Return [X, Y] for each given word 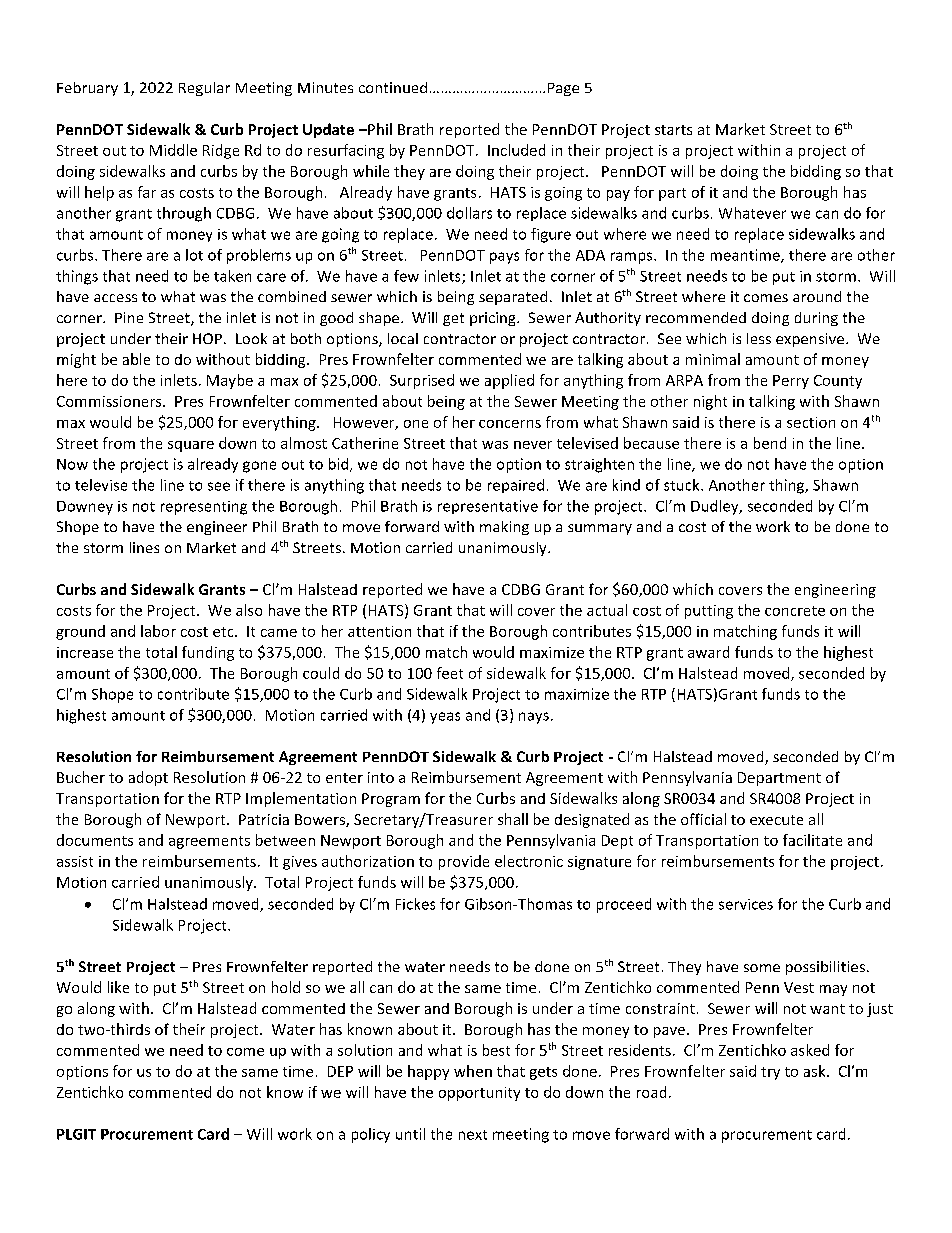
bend [770, 443]
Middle [173, 150]
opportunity [479, 1094]
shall [513, 819]
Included [516, 150]
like [118, 987]
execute [776, 820]
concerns [510, 424]
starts [673, 130]
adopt [148, 778]
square [191, 446]
